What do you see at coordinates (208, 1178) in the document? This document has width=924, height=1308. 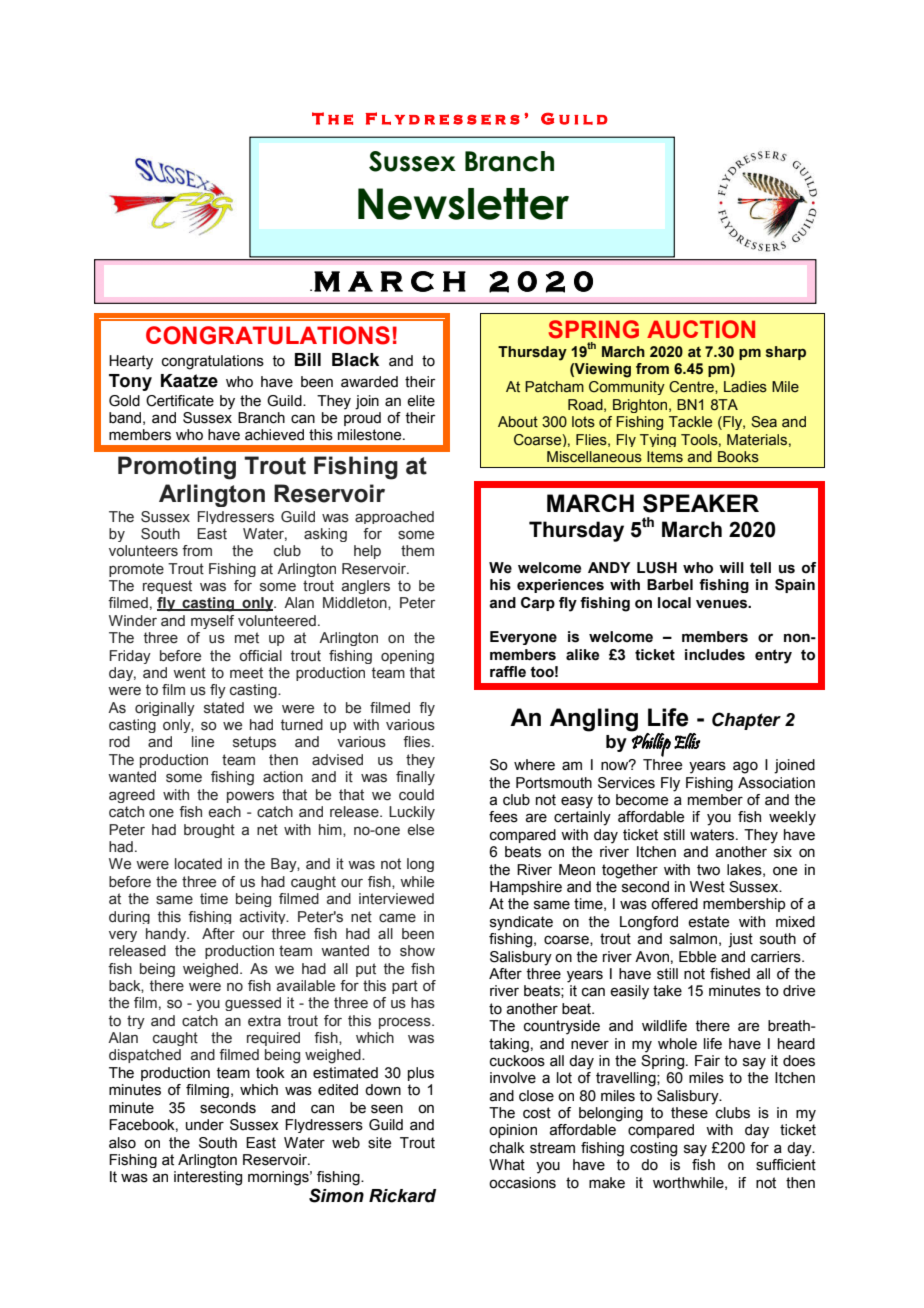 I see `interesting` at bounding box center [208, 1178].
